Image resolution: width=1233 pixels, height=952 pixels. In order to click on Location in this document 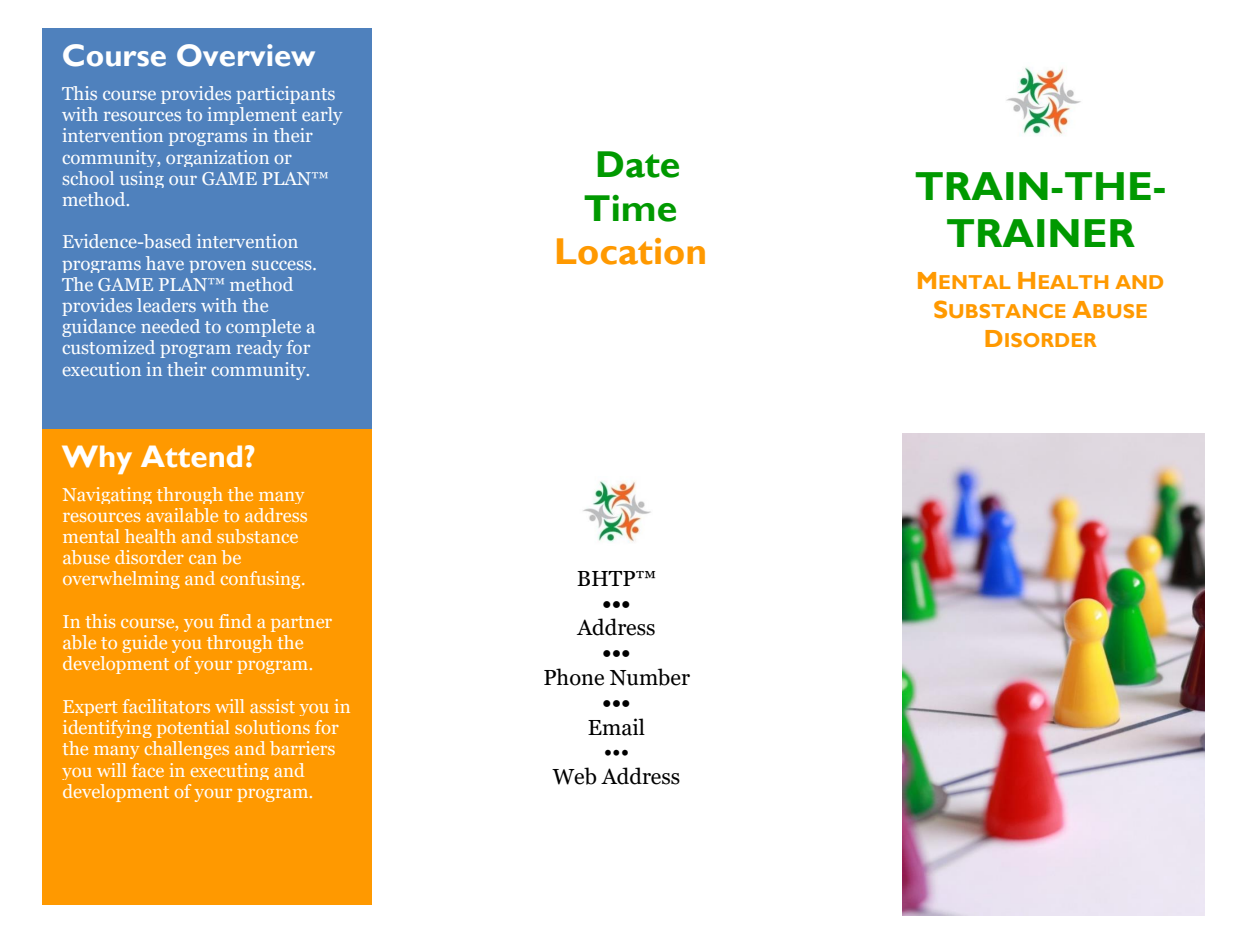, I will do `click(631, 251)`.
